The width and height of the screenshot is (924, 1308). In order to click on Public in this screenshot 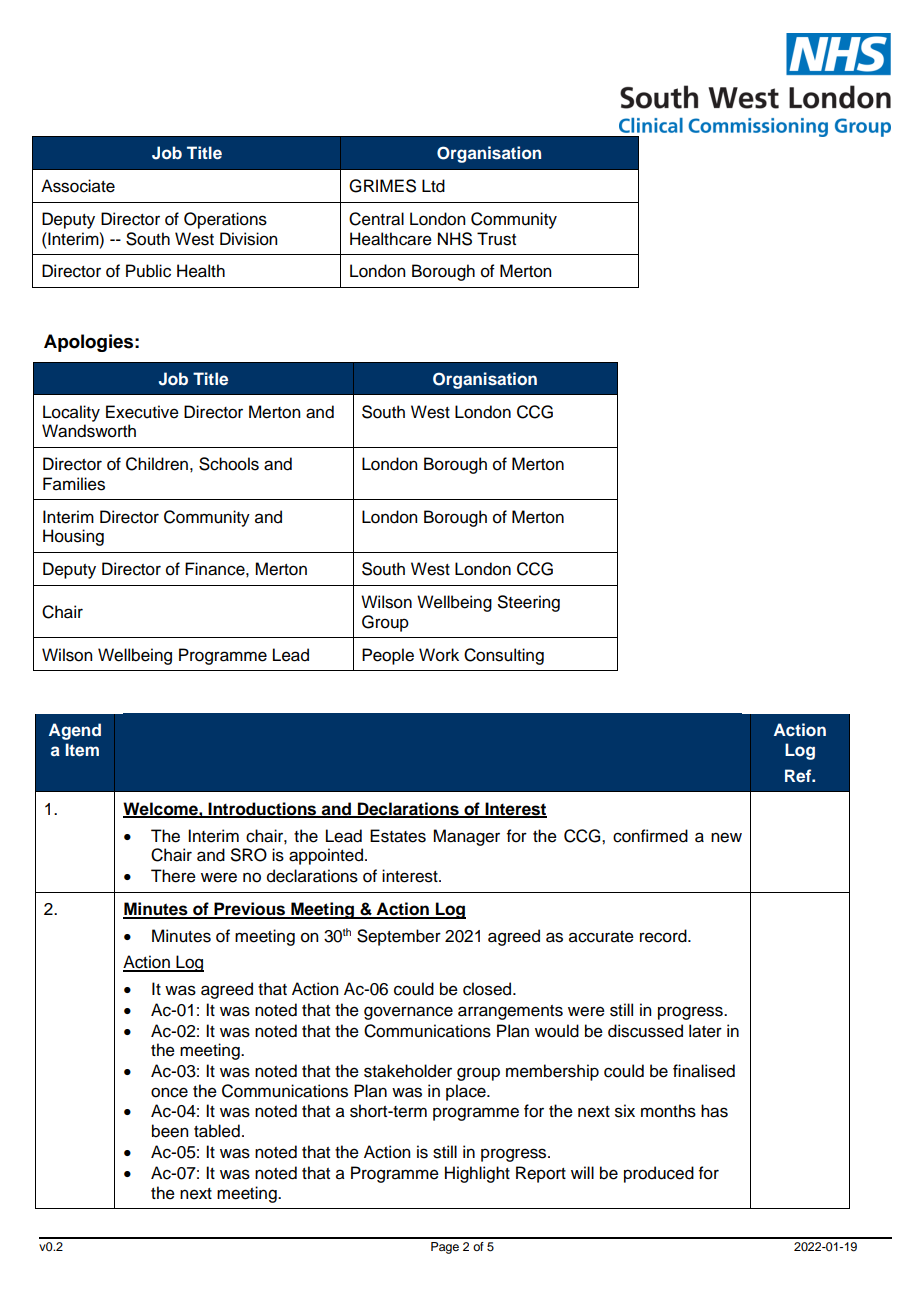, I will do `click(148, 271)`.
